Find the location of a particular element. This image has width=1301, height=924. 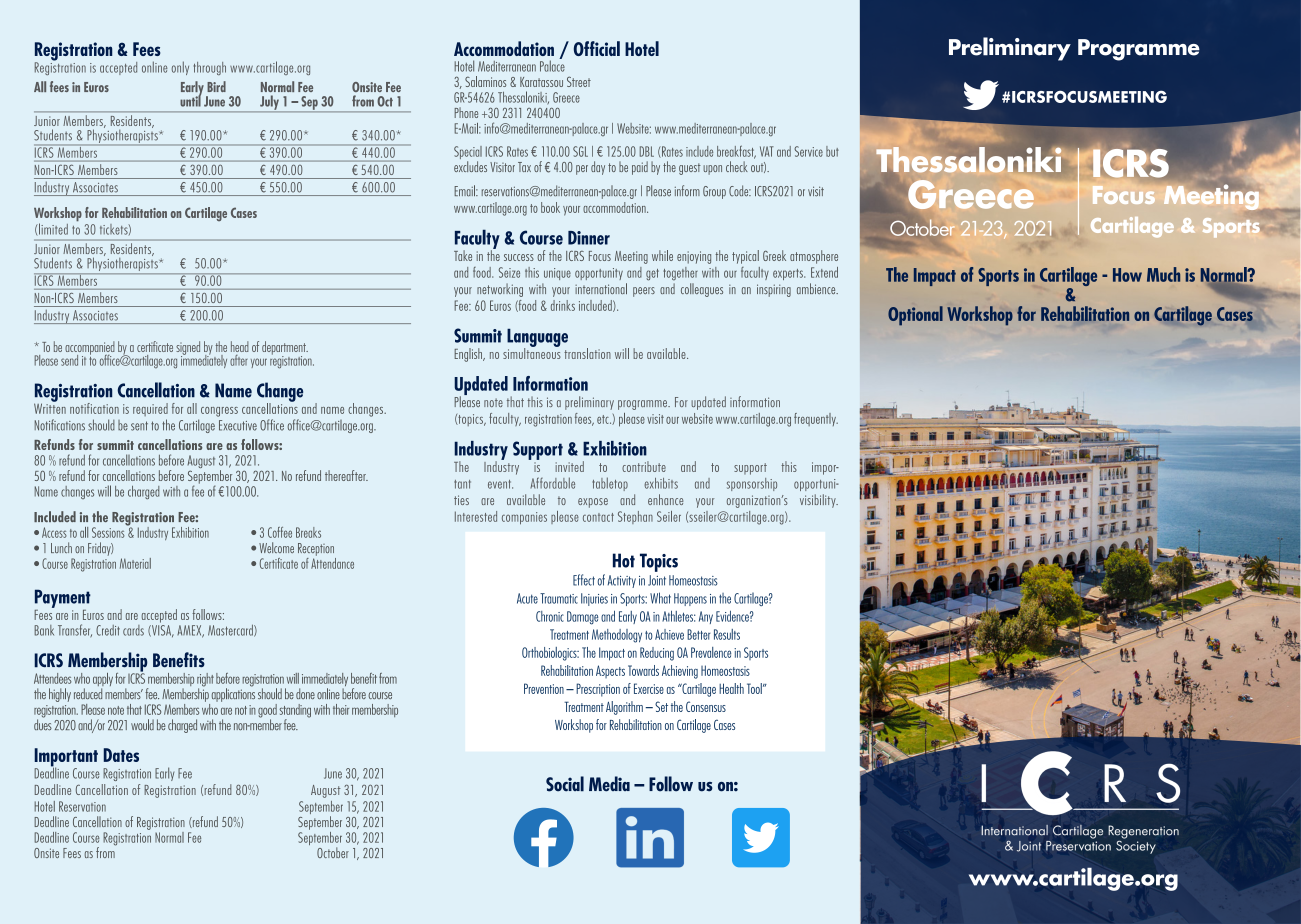

Service is located at coordinates (808, 151).
